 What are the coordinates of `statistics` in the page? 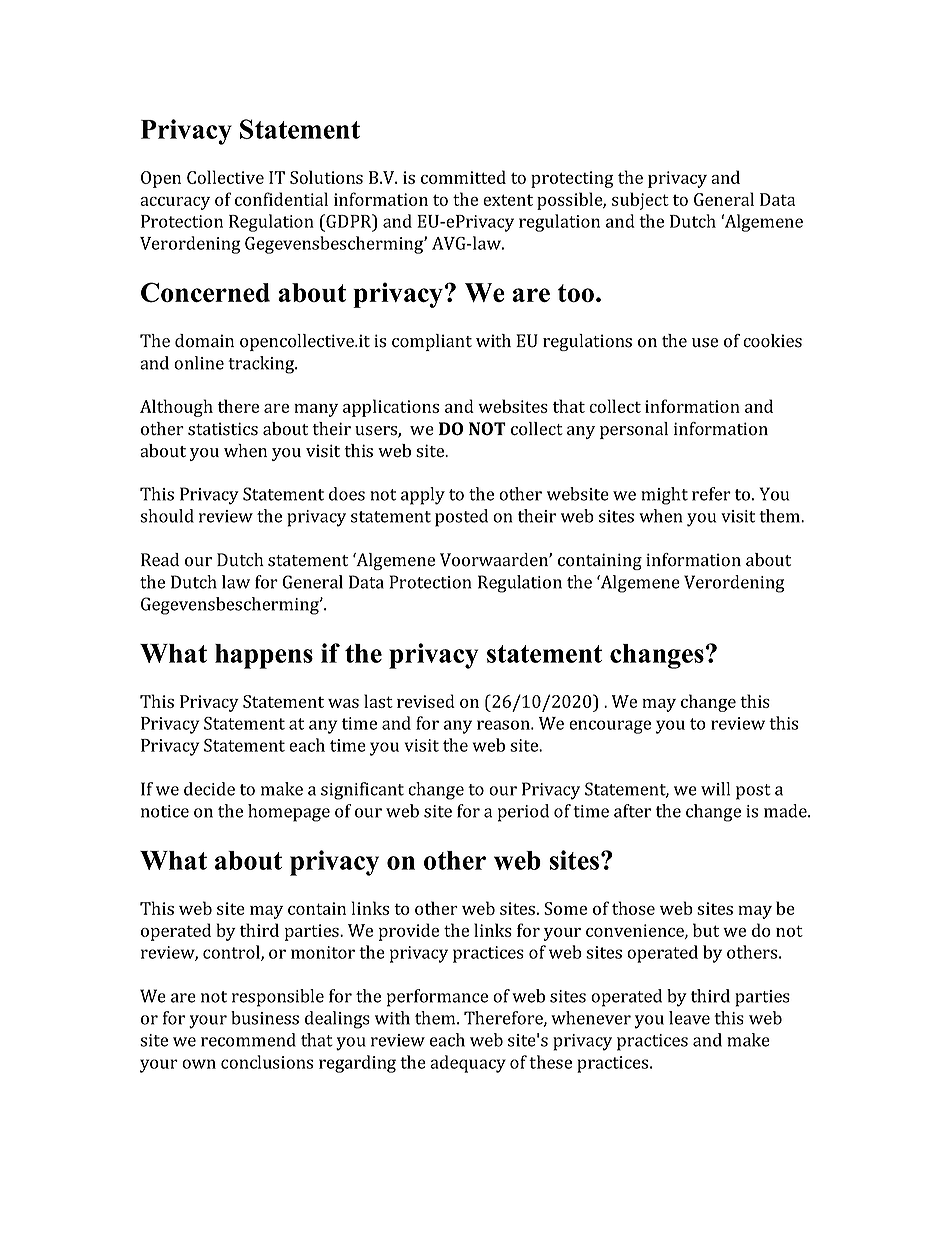 It's located at (223, 429).
